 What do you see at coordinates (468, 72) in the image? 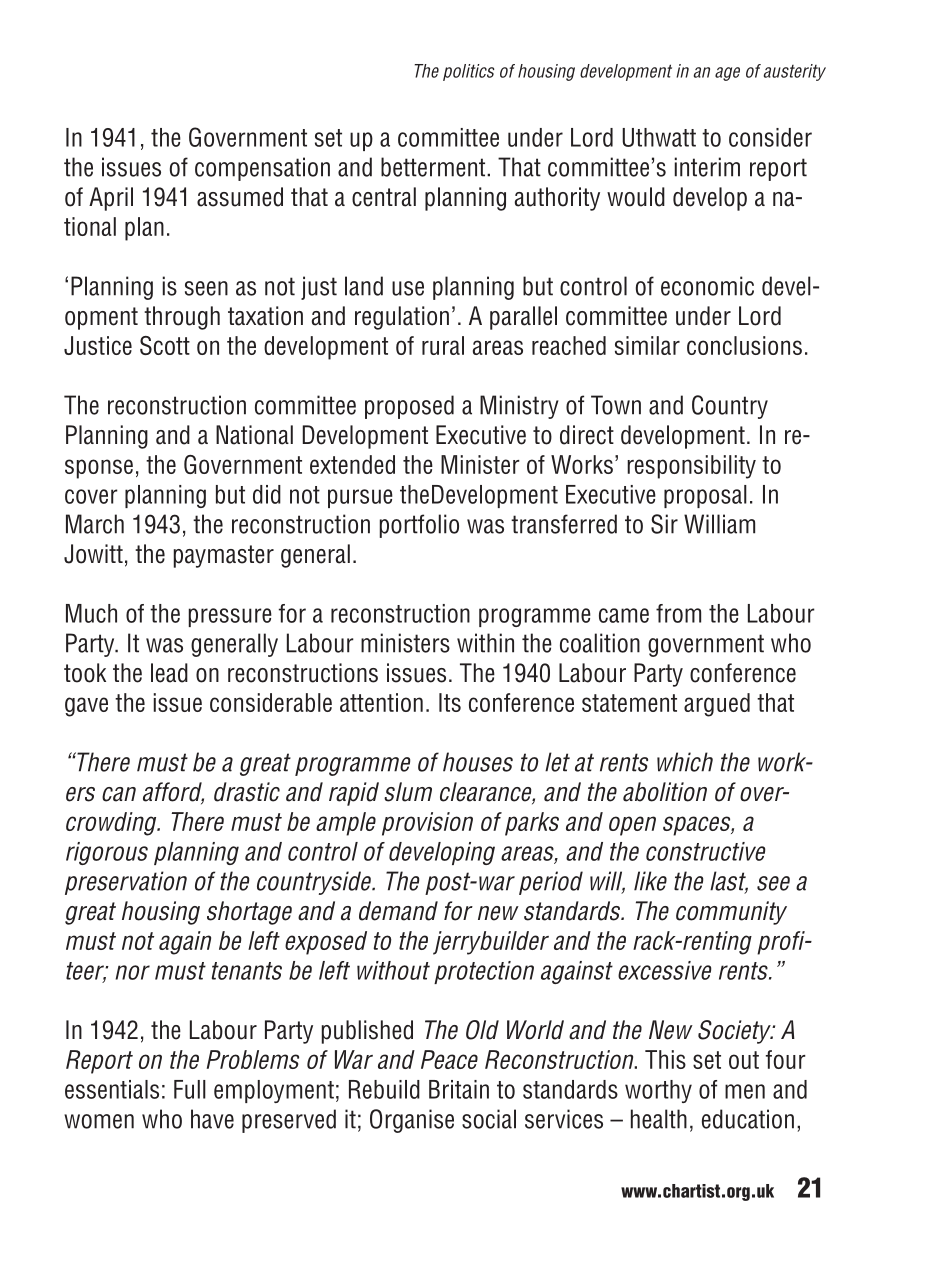
I see `politics` at bounding box center [468, 72].
